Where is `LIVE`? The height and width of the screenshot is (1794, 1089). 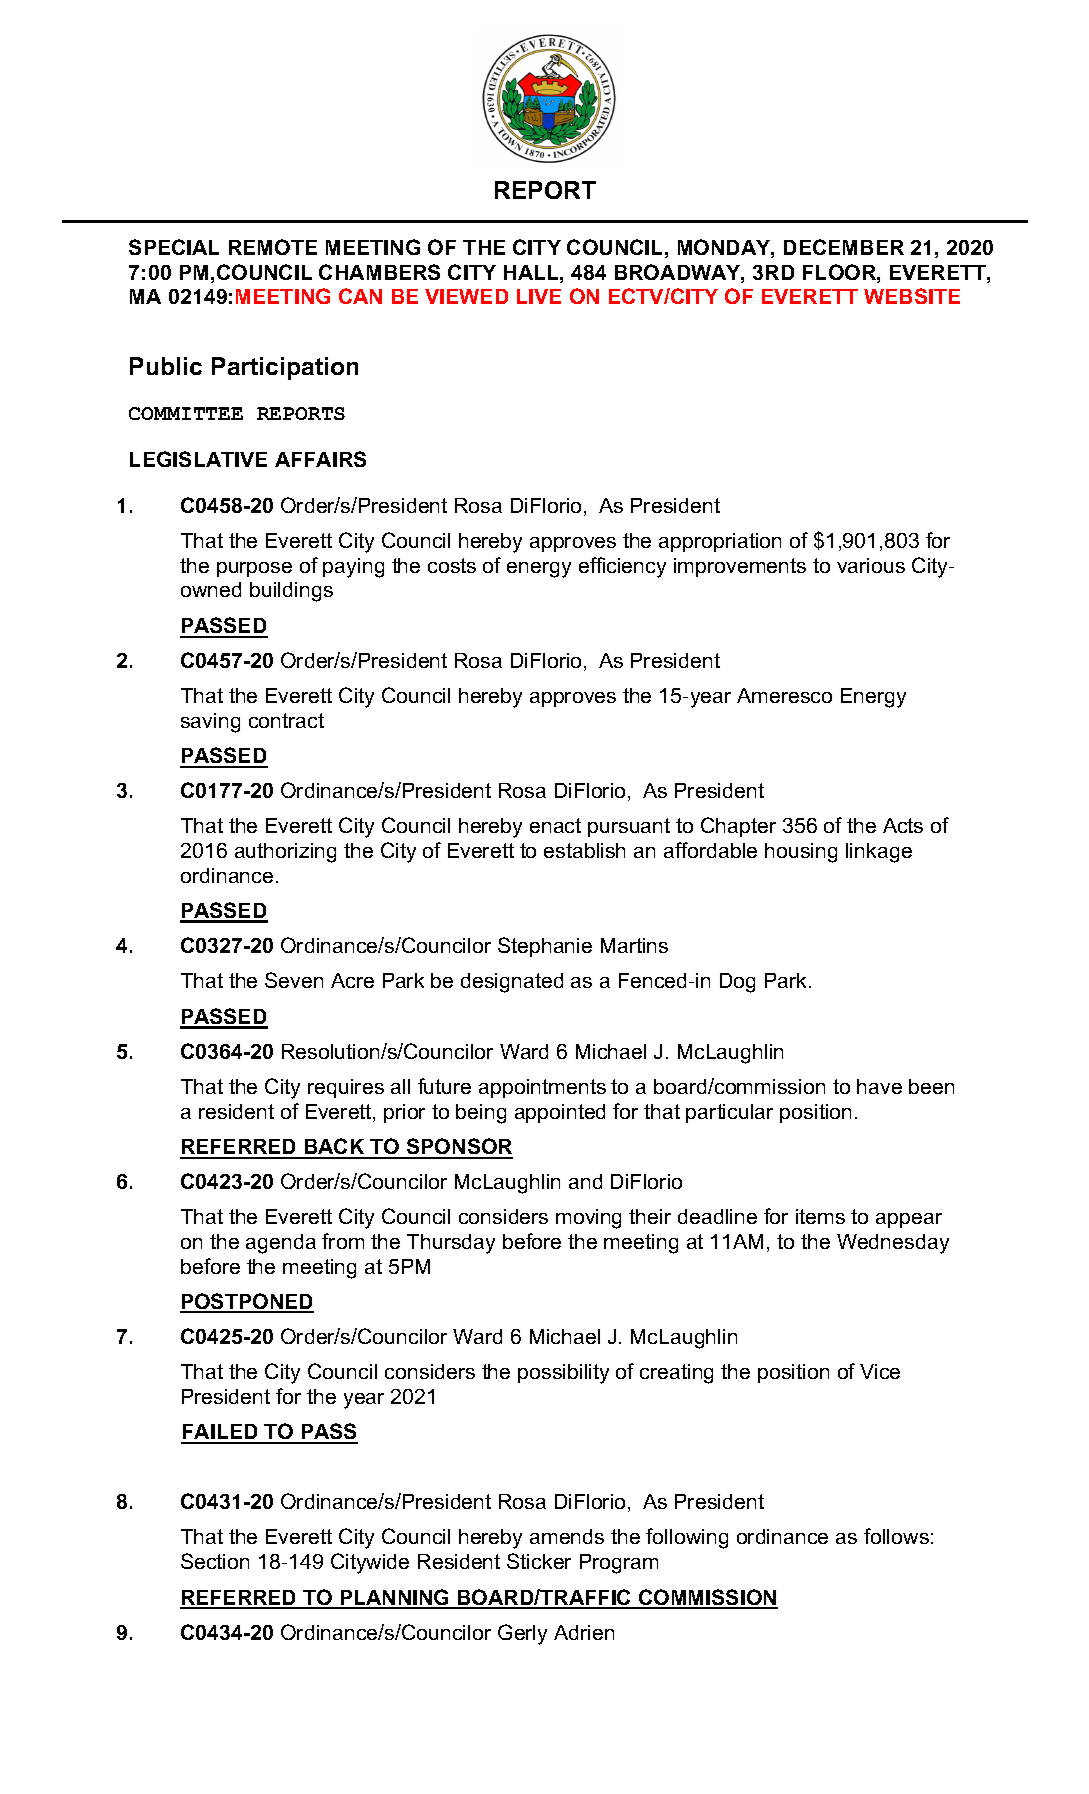 LIVE is located at coordinates (539, 296).
